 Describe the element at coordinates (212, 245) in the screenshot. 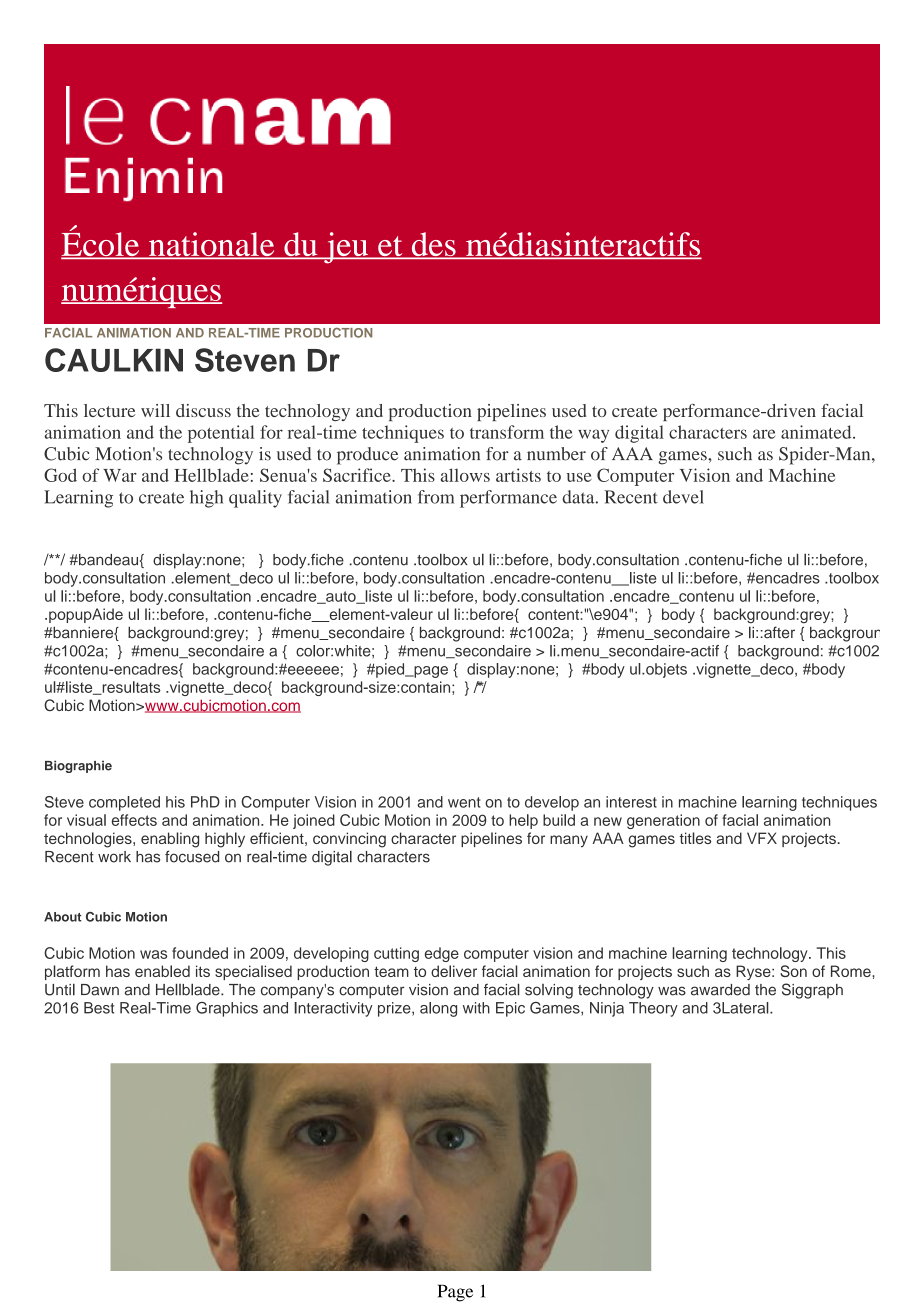

I see `nationale` at that location.
